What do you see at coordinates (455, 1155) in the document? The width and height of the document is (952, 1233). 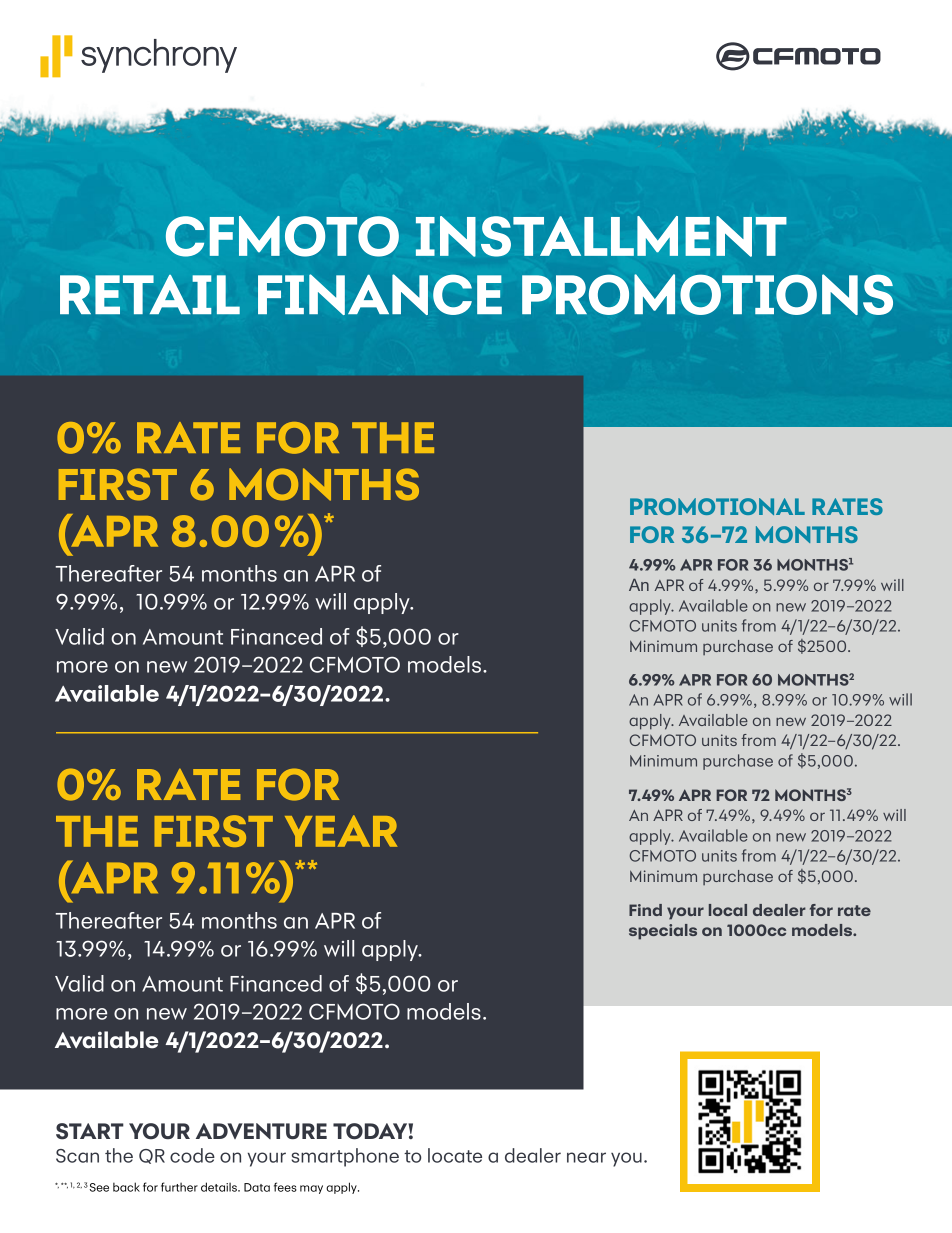 I see `locate` at bounding box center [455, 1155].
